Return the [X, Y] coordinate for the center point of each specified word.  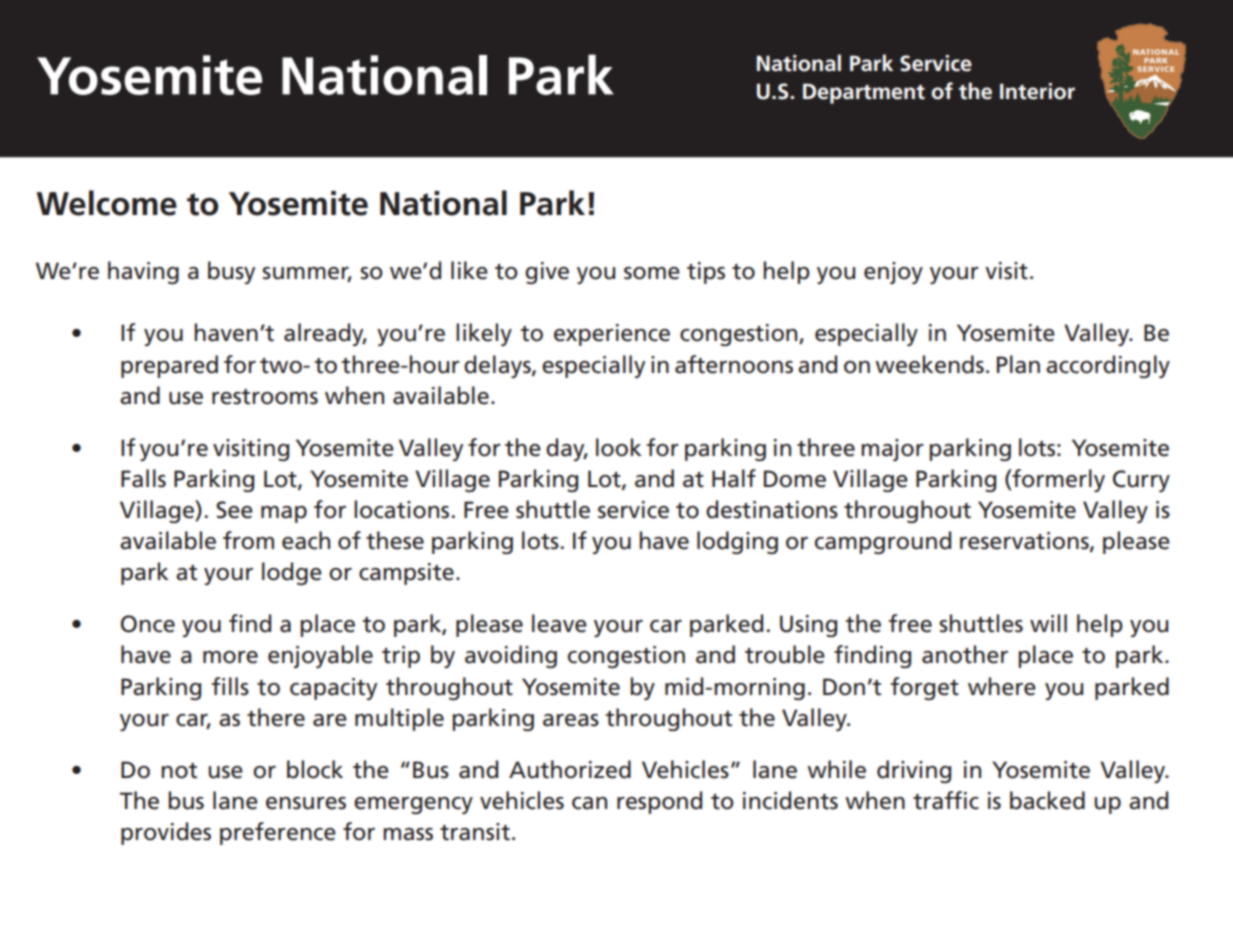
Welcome [106, 203]
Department [864, 93]
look [619, 447]
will [1048, 623]
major [892, 450]
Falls [143, 478]
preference [278, 833]
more [230, 657]
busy [231, 272]
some [652, 273]
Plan [1018, 364]
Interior [1037, 91]
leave [559, 623]
